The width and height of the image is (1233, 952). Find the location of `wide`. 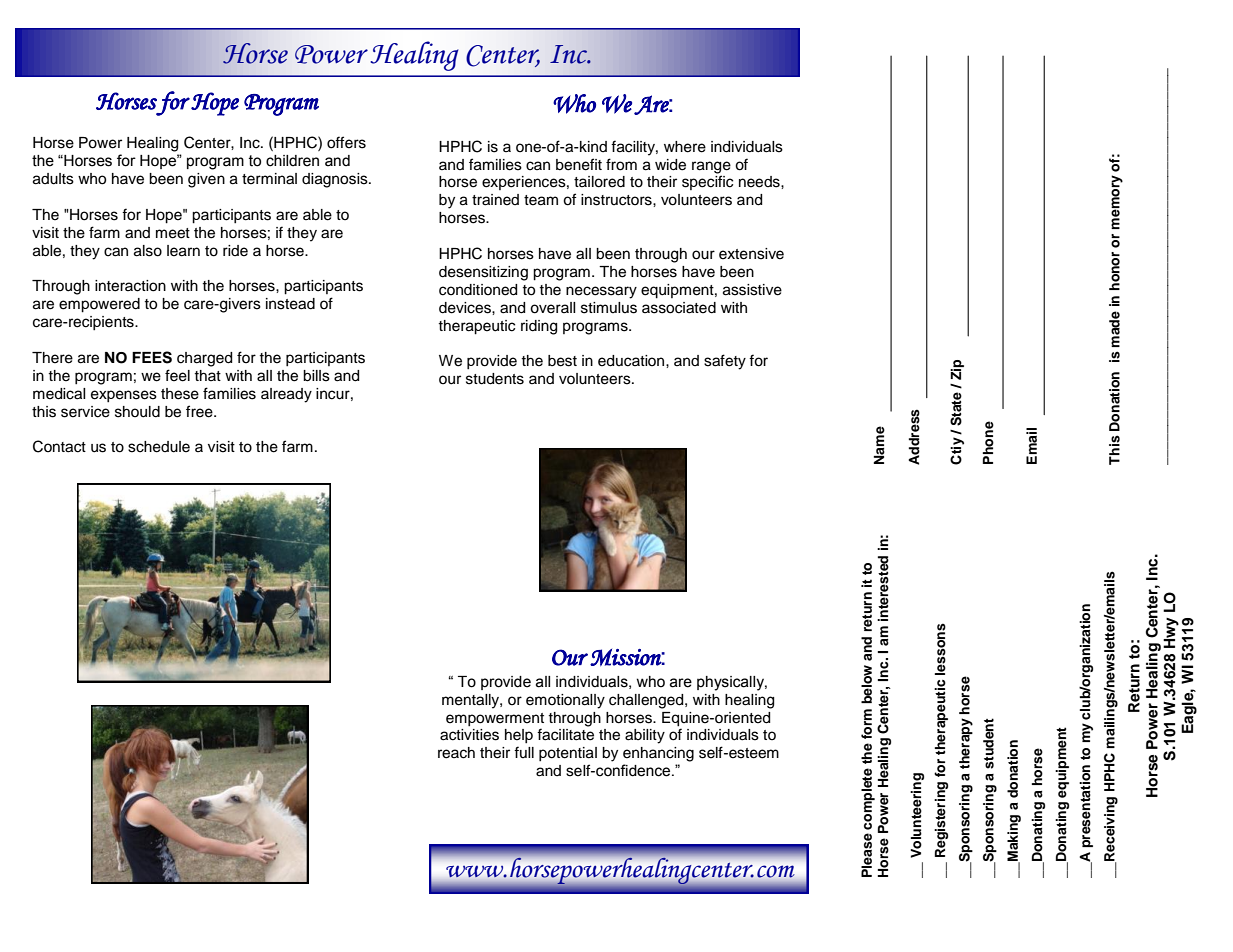

wide is located at coordinates (670, 165).
